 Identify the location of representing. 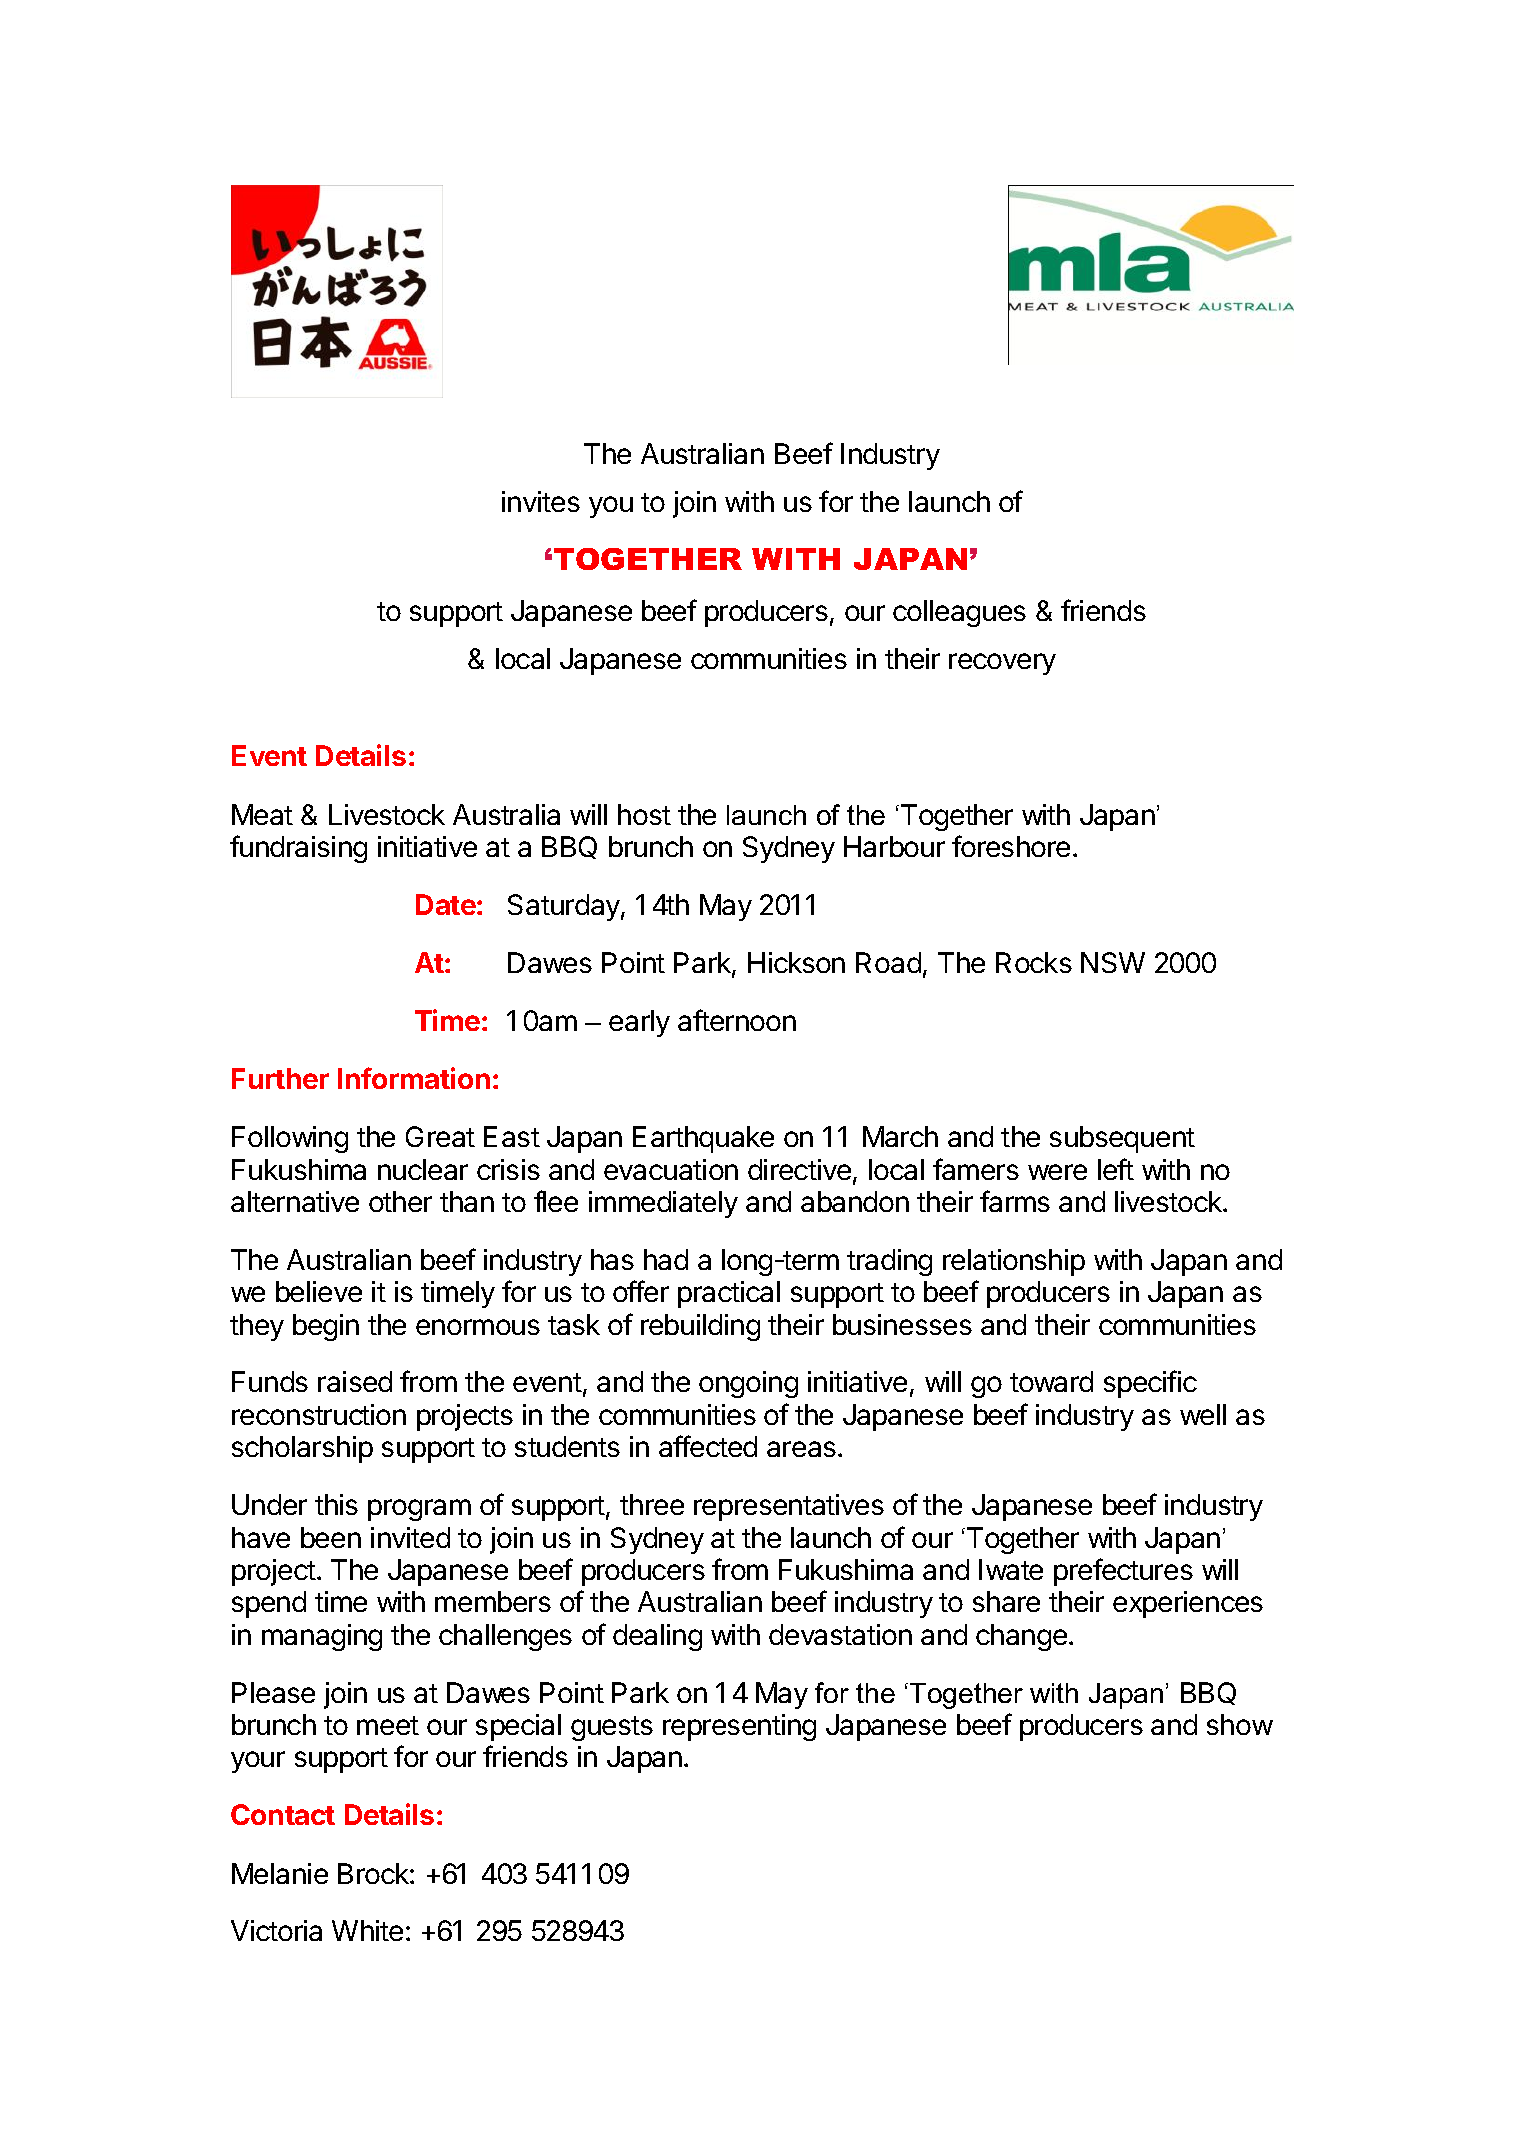
(739, 1727).
